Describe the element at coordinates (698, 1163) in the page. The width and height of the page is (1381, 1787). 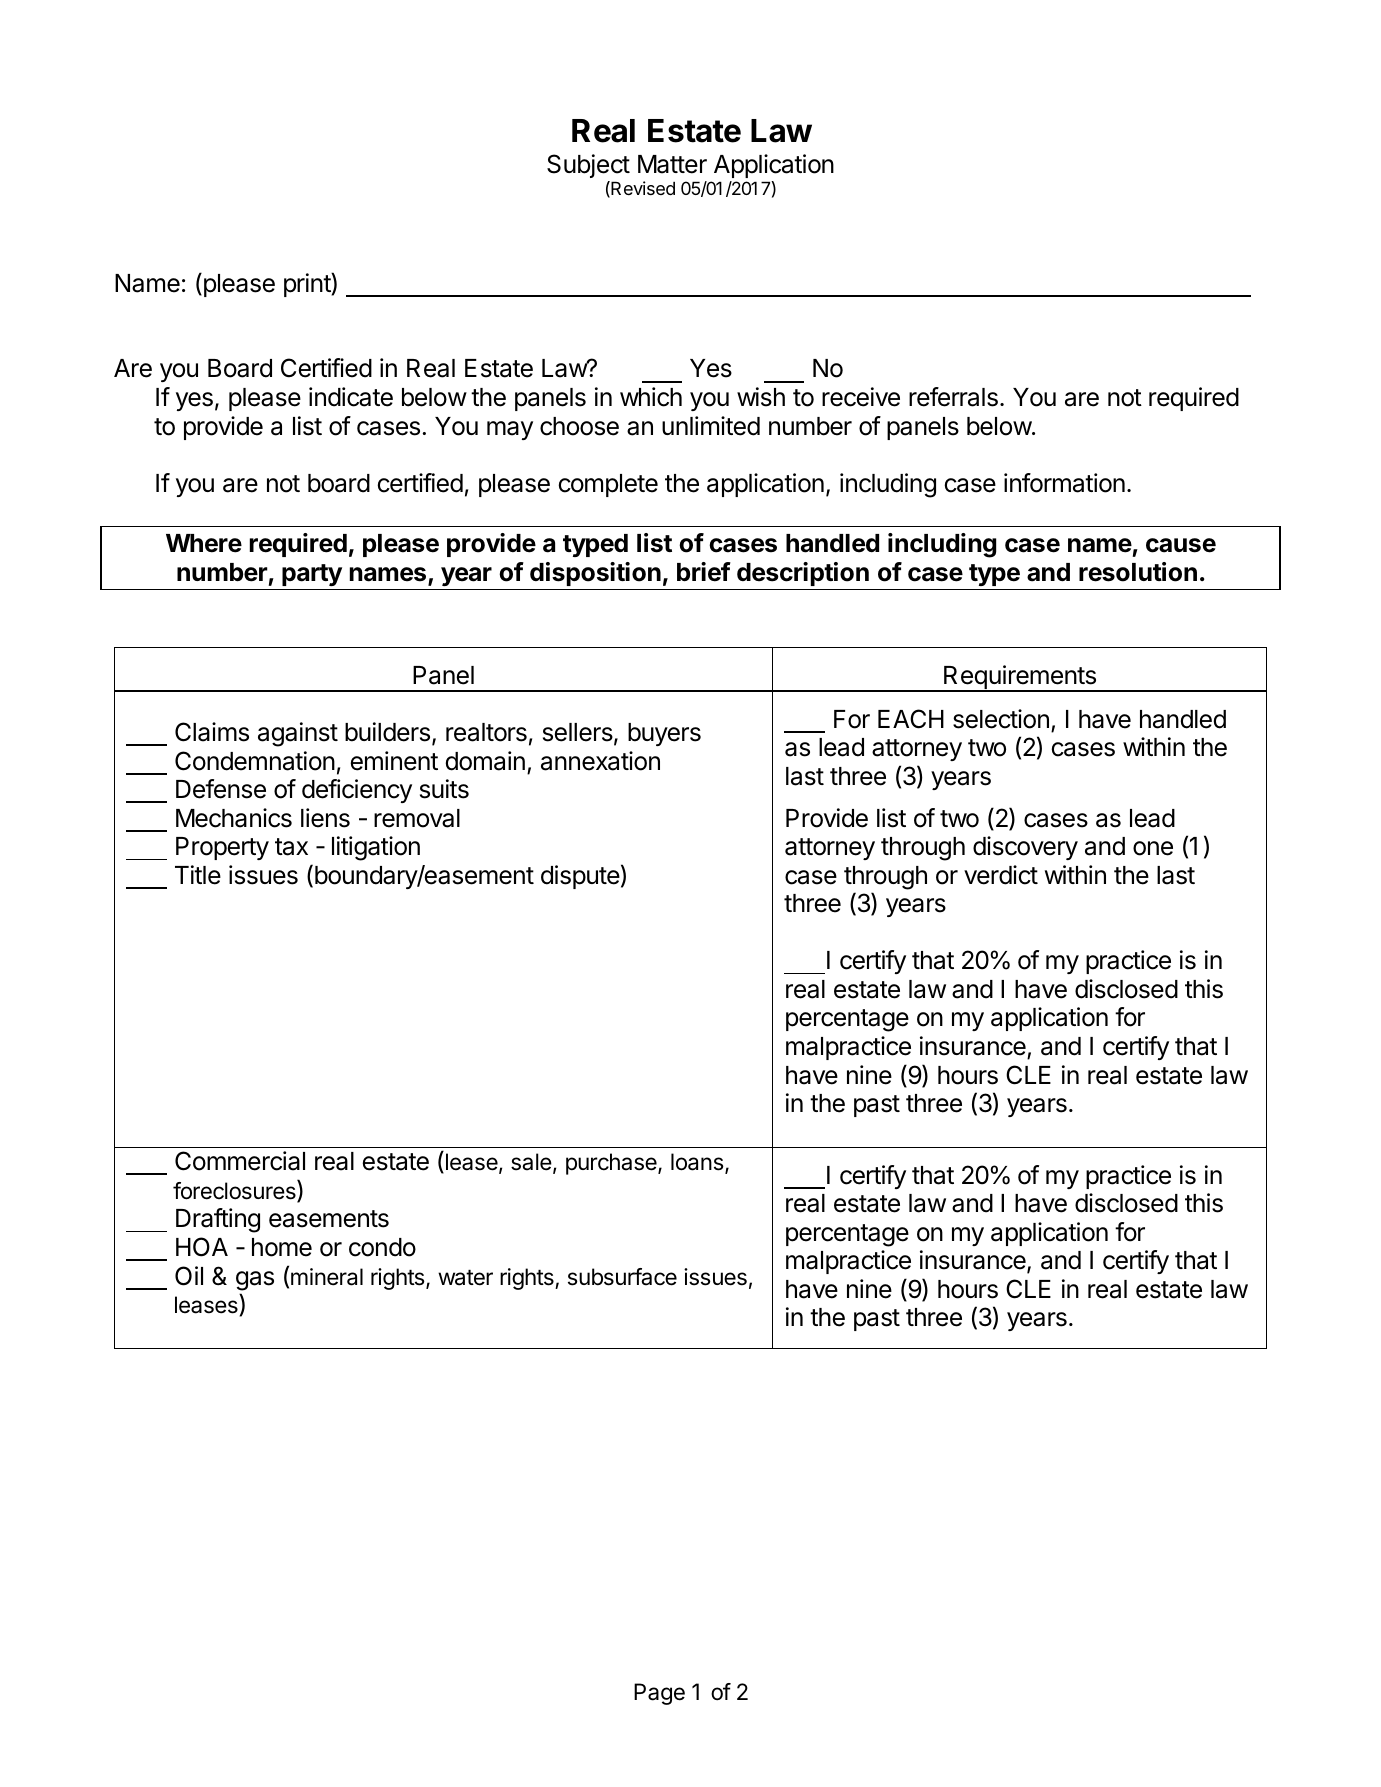
I see `loans` at that location.
